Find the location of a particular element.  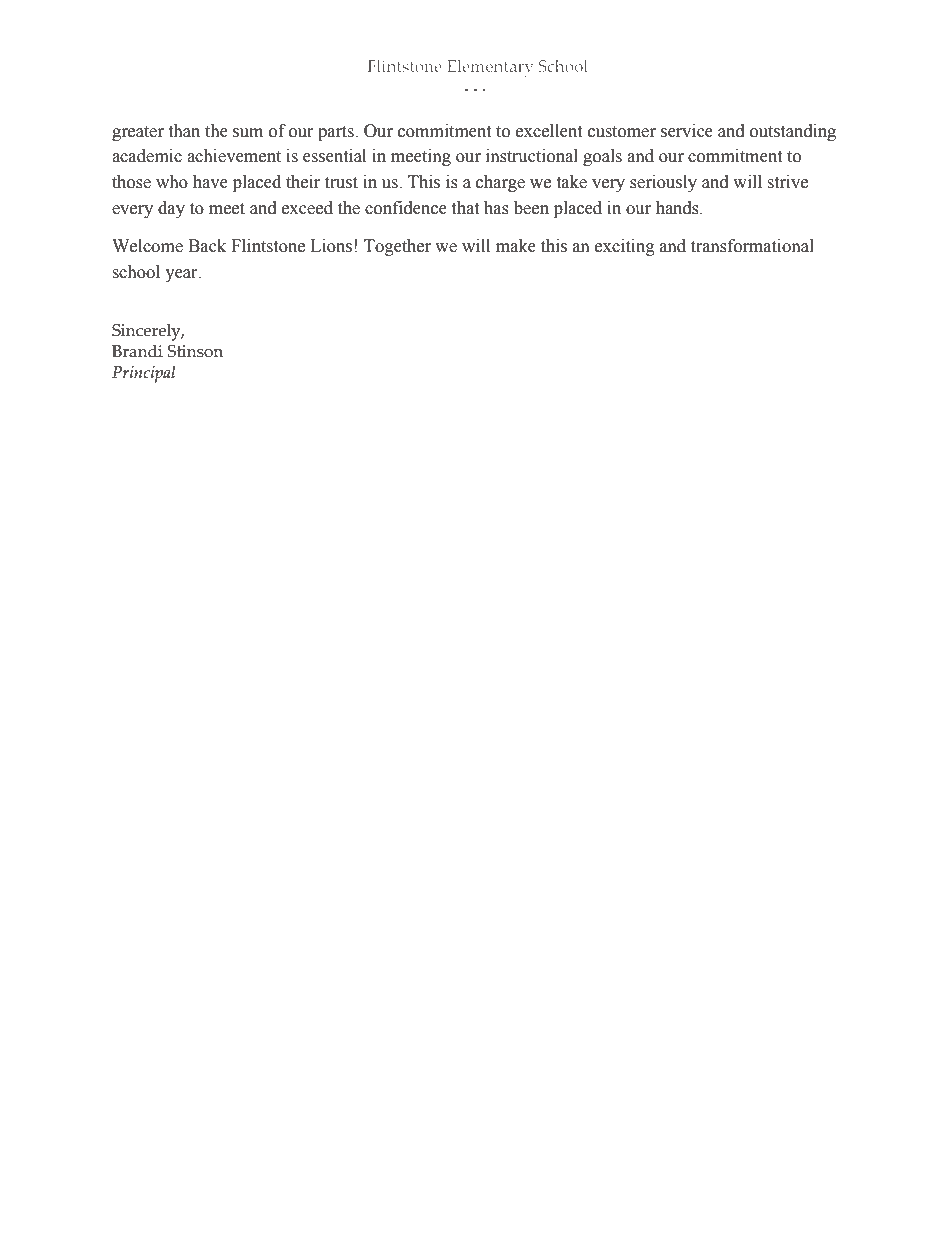

outstanding is located at coordinates (793, 132).
